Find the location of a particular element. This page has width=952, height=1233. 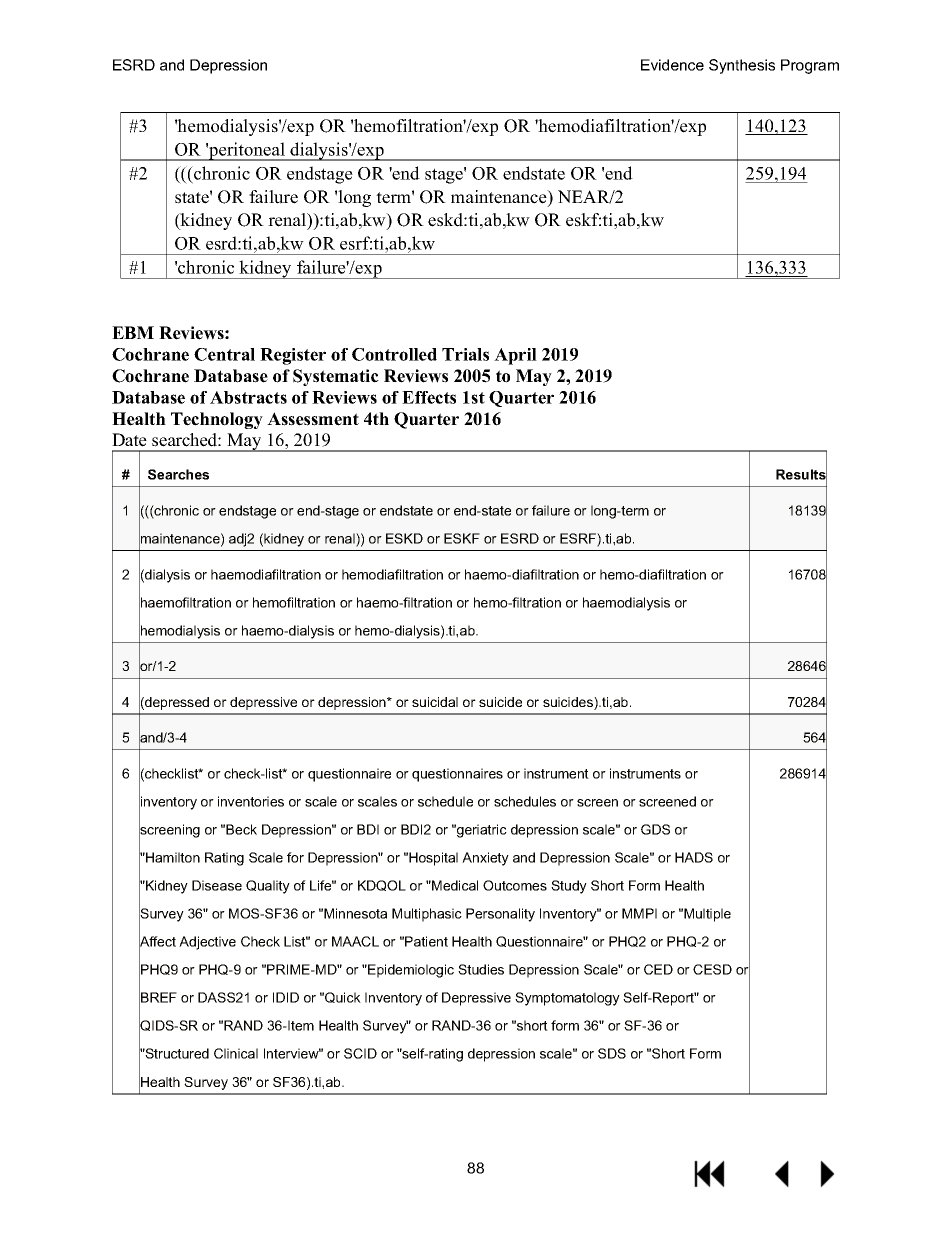

Clinical is located at coordinates (236, 1053).
